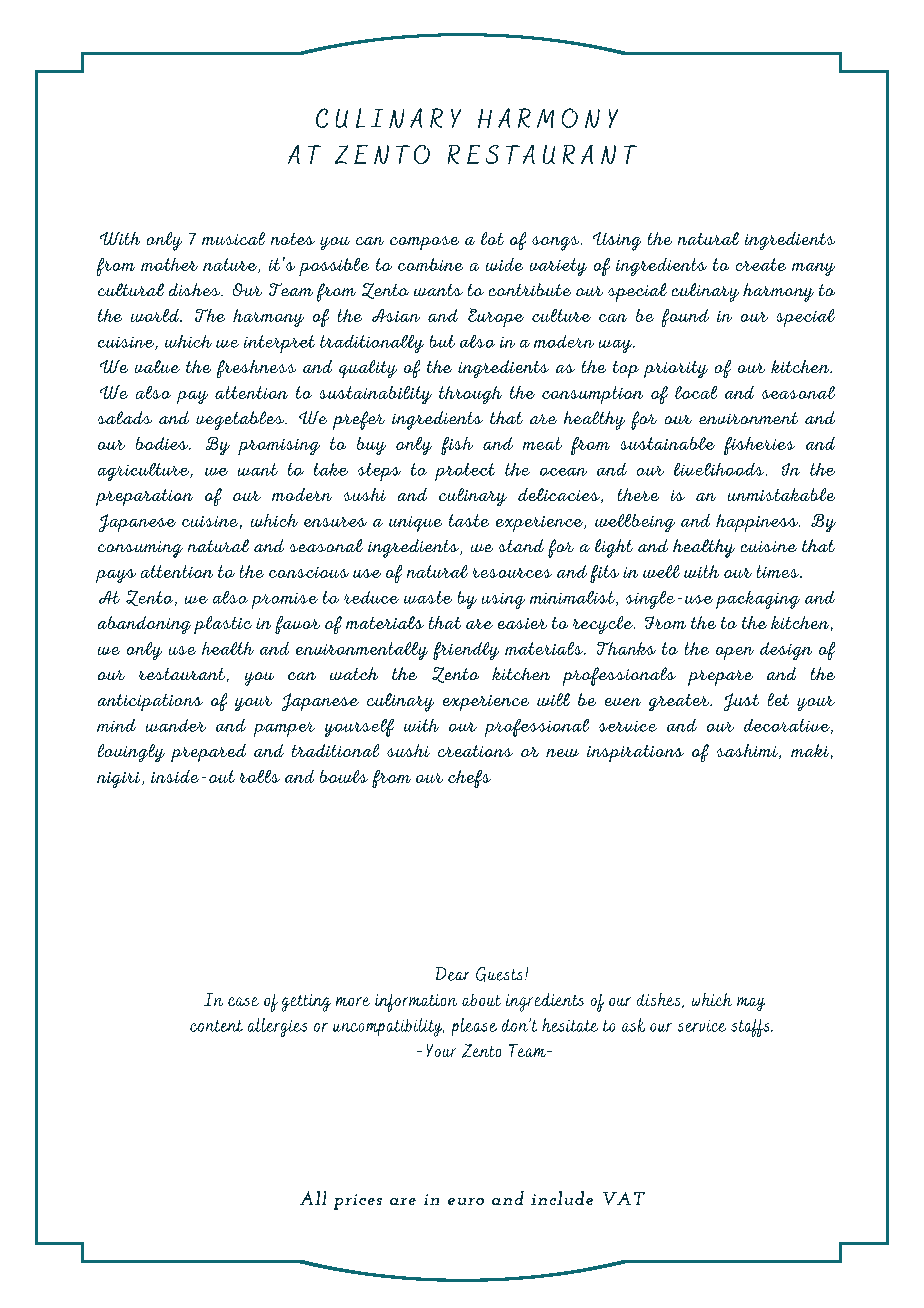  I want to click on sashimi, so click(748, 751).
